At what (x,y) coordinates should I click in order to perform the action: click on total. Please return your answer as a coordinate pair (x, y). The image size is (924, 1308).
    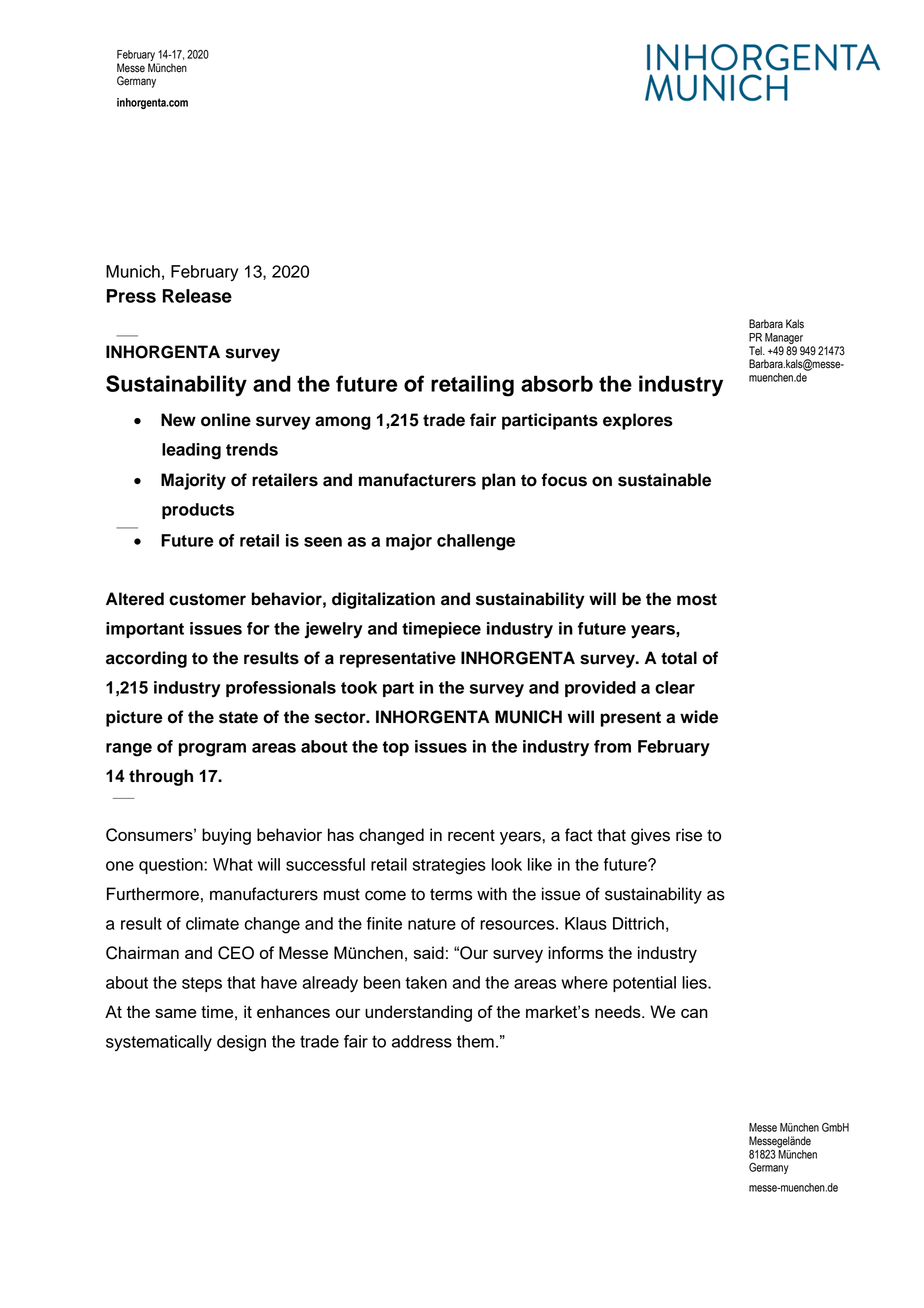
    Looking at the image, I should click on (679, 658).
